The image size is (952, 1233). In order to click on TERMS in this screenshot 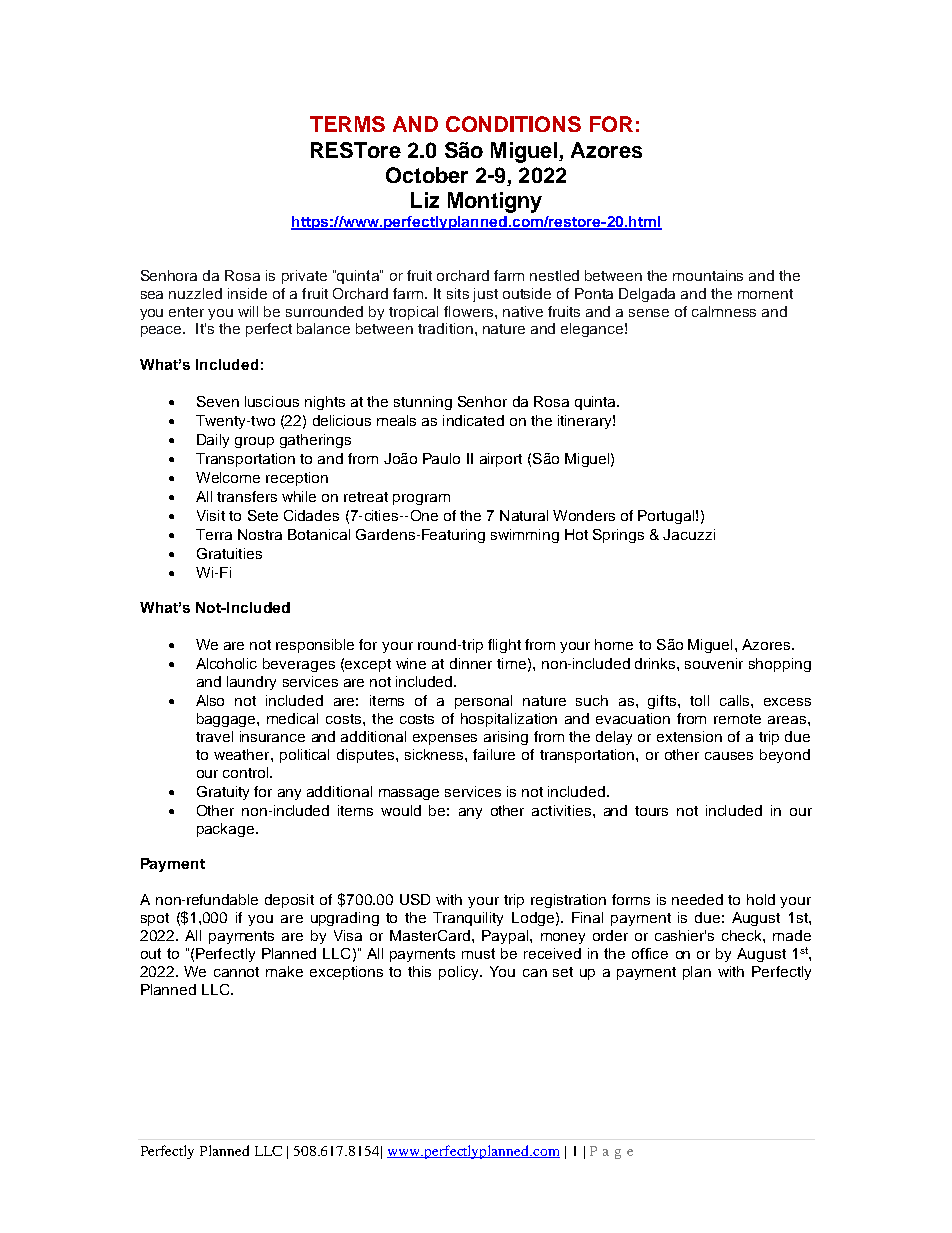, I will do `click(347, 124)`.
